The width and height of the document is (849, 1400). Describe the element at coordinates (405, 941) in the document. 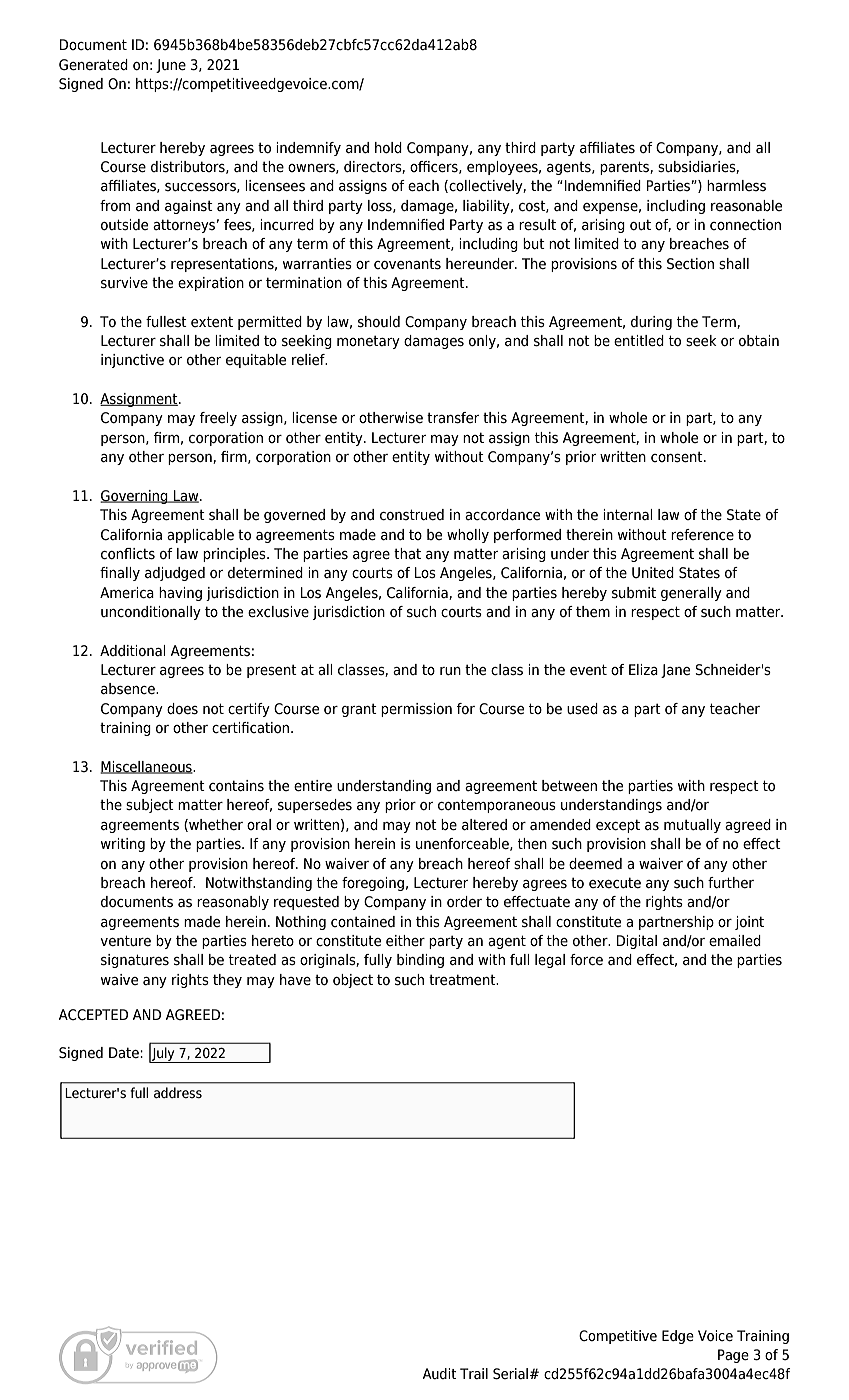

I see `either` at that location.
